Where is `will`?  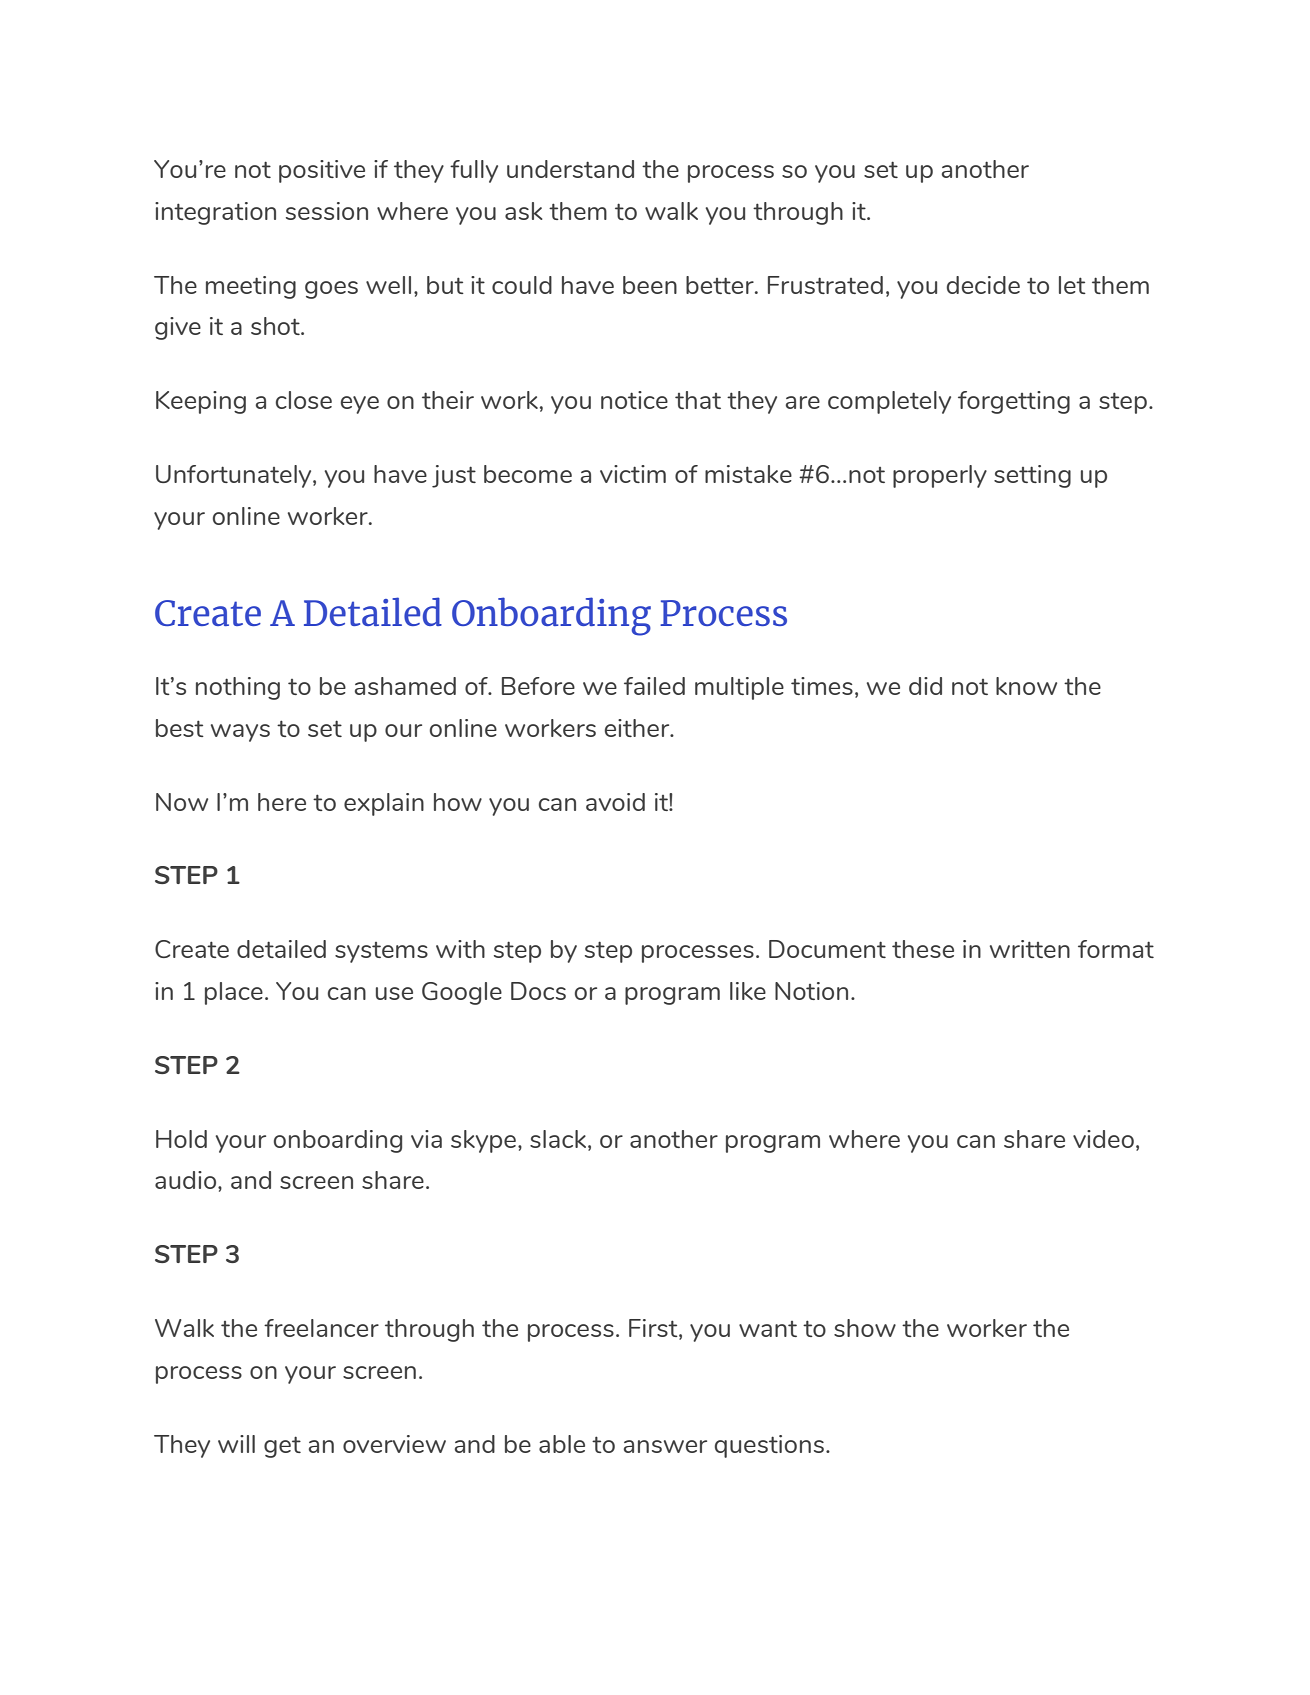 will is located at coordinates (236, 1444).
